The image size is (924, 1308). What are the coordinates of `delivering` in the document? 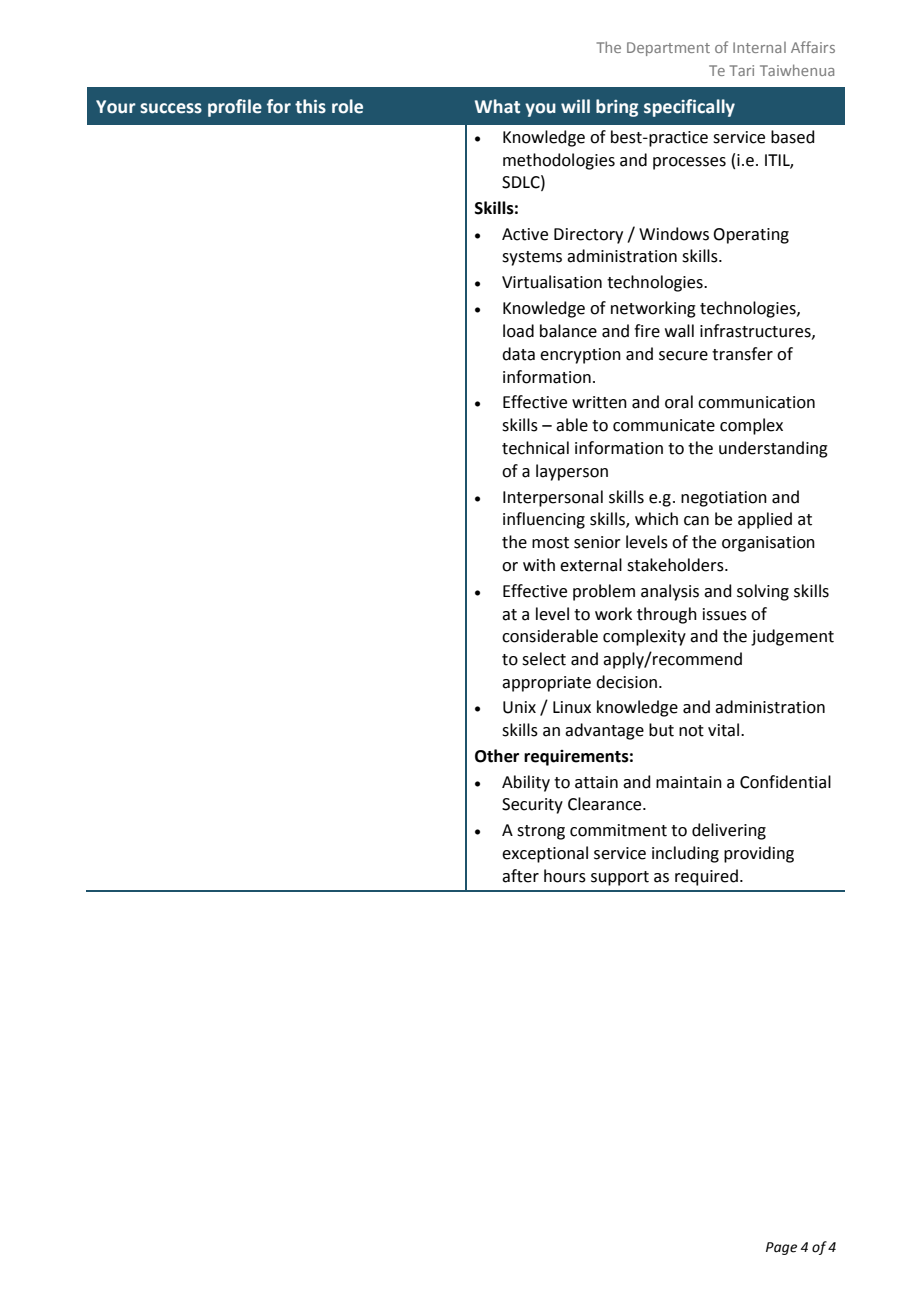 It's located at (729, 831).
